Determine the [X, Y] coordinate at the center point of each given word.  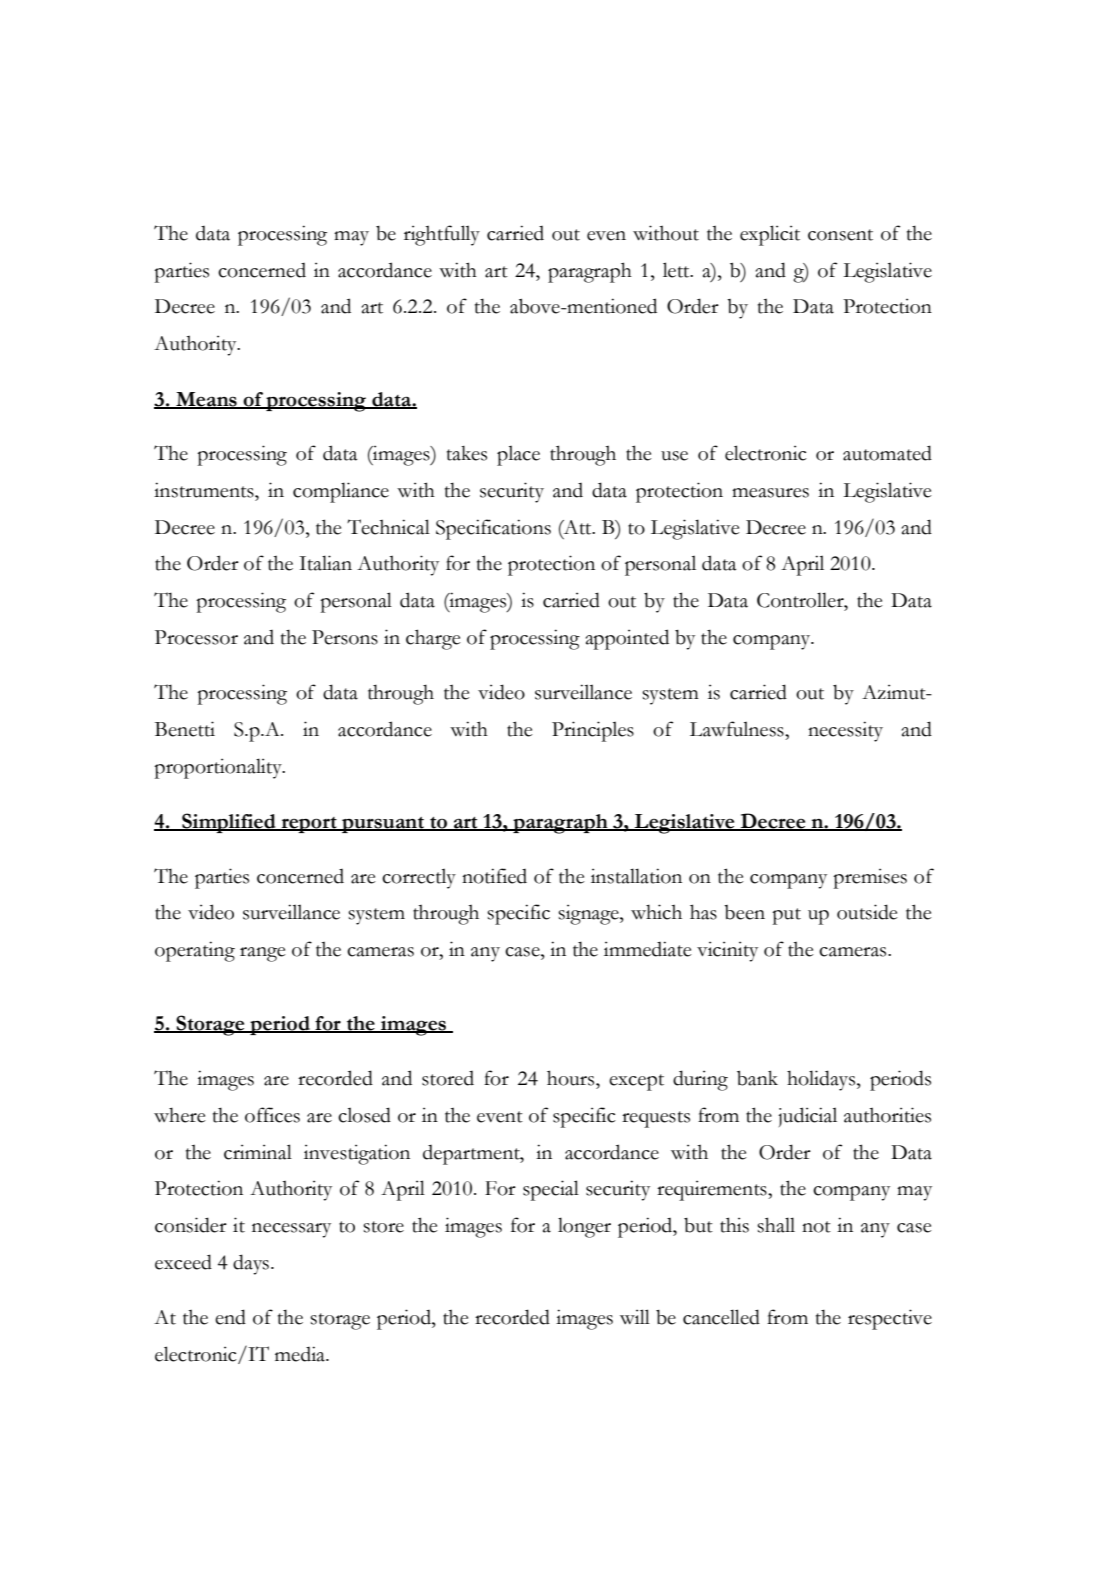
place [518, 455]
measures [770, 493]
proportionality [219, 768]
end [230, 1317]
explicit [770, 235]
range [263, 954]
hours [572, 1078]
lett [677, 270]
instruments [205, 490]
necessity [845, 731]
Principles [593, 731]
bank [757, 1078]
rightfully [442, 235]
